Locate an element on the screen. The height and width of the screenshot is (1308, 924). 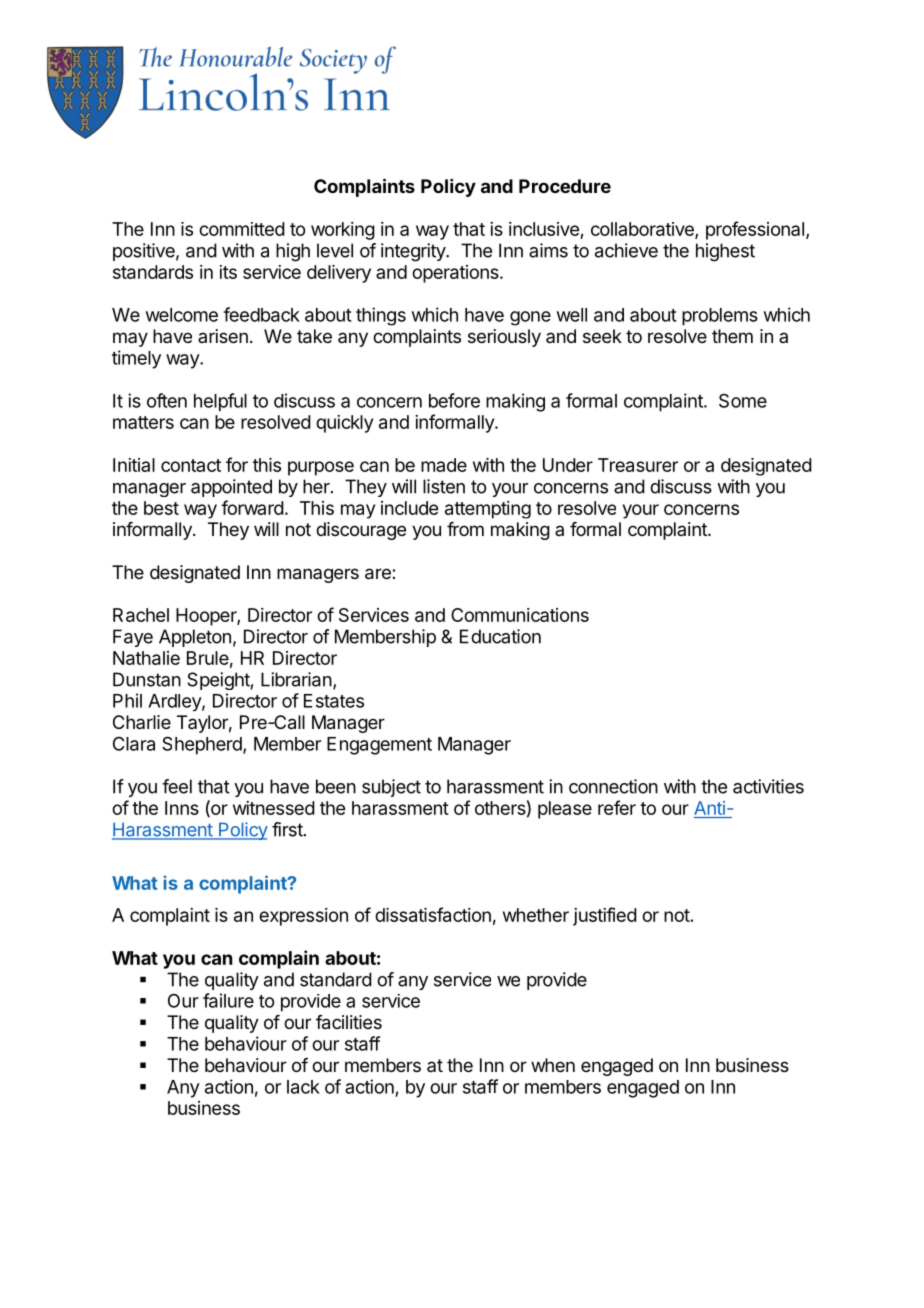
Communications is located at coordinates (520, 615).
